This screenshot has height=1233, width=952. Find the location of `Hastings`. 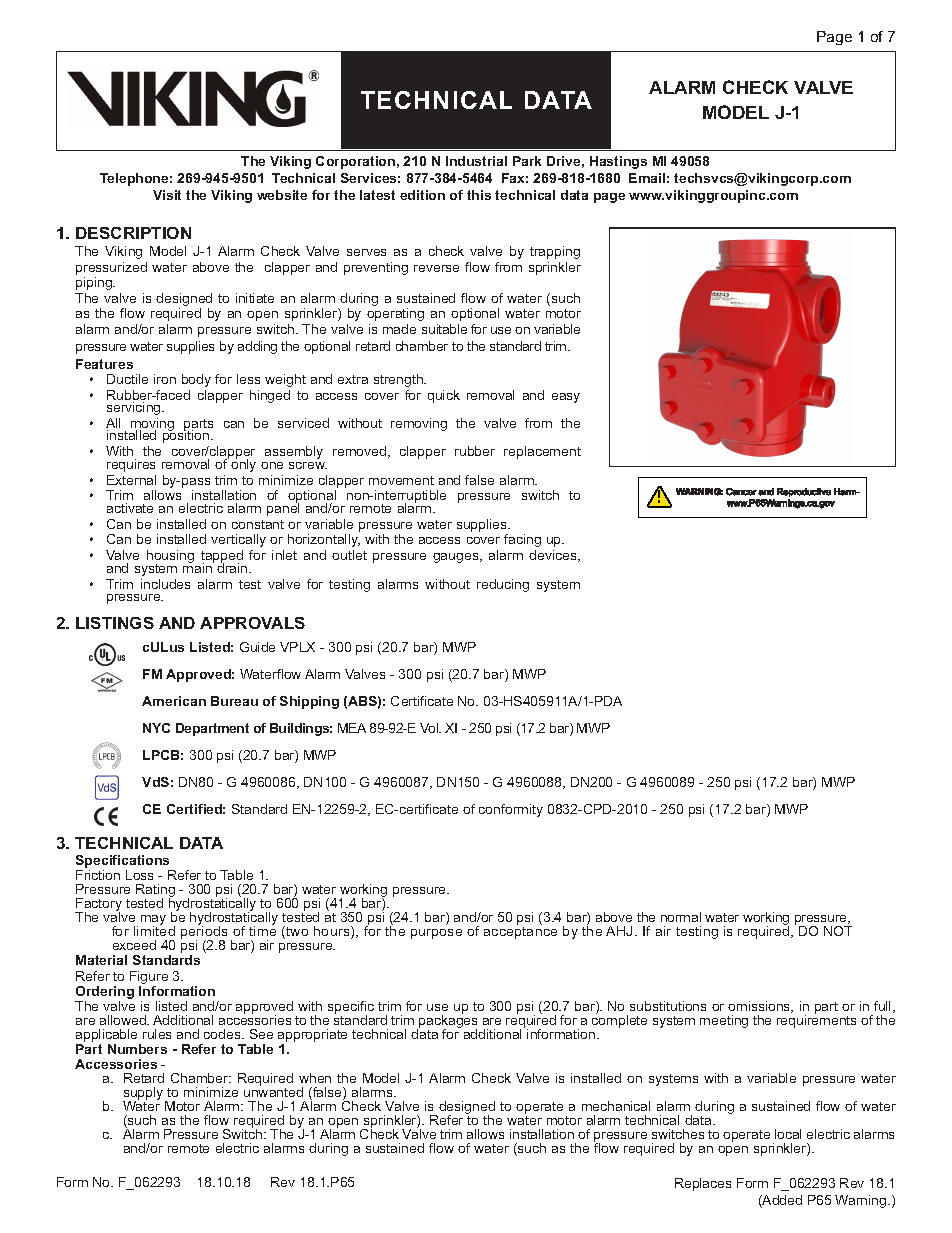

Hastings is located at coordinates (618, 162).
